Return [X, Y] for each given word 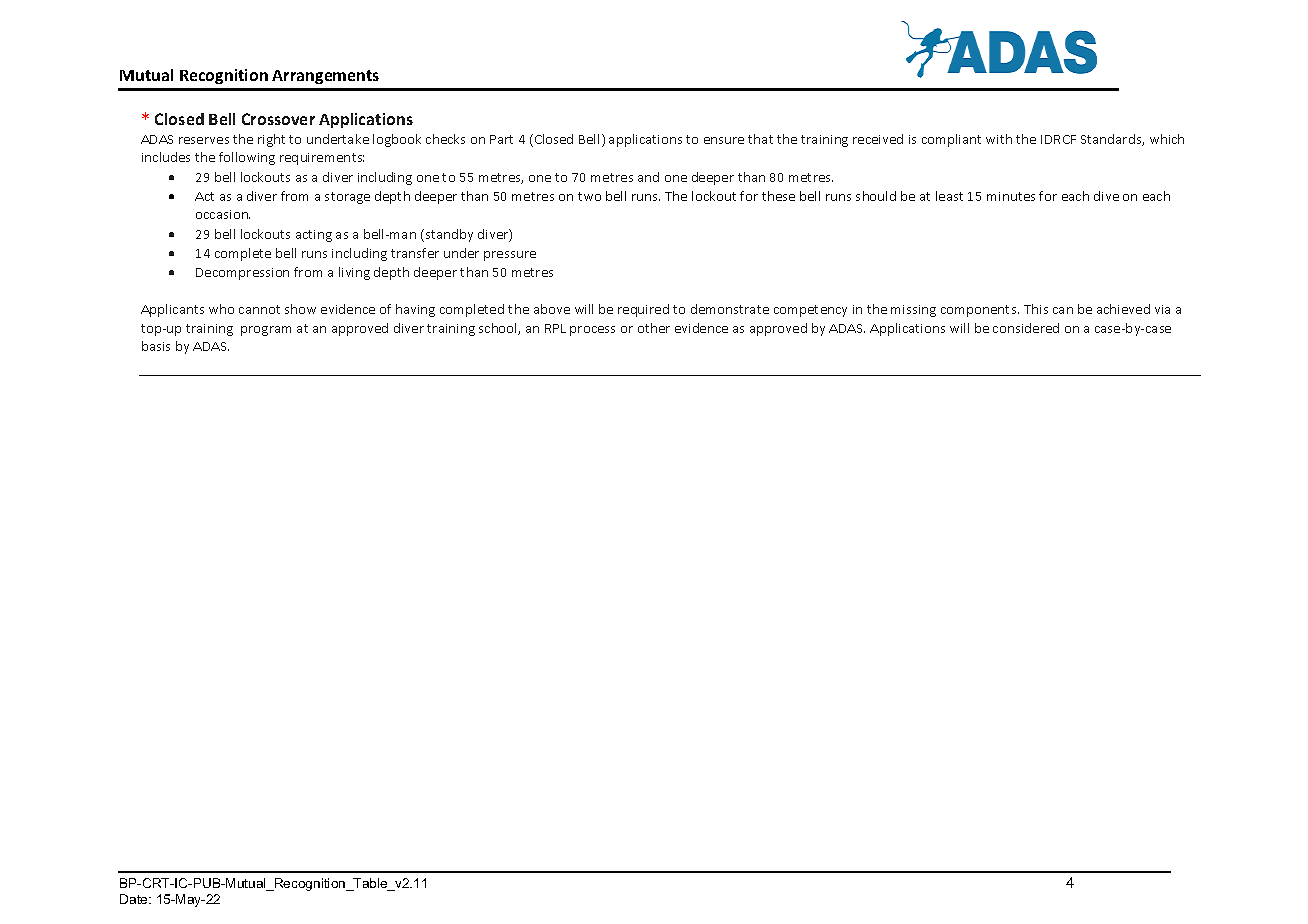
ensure [724, 140]
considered [1026, 328]
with [999, 139]
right [271, 140]
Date [135, 899]
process [592, 331]
